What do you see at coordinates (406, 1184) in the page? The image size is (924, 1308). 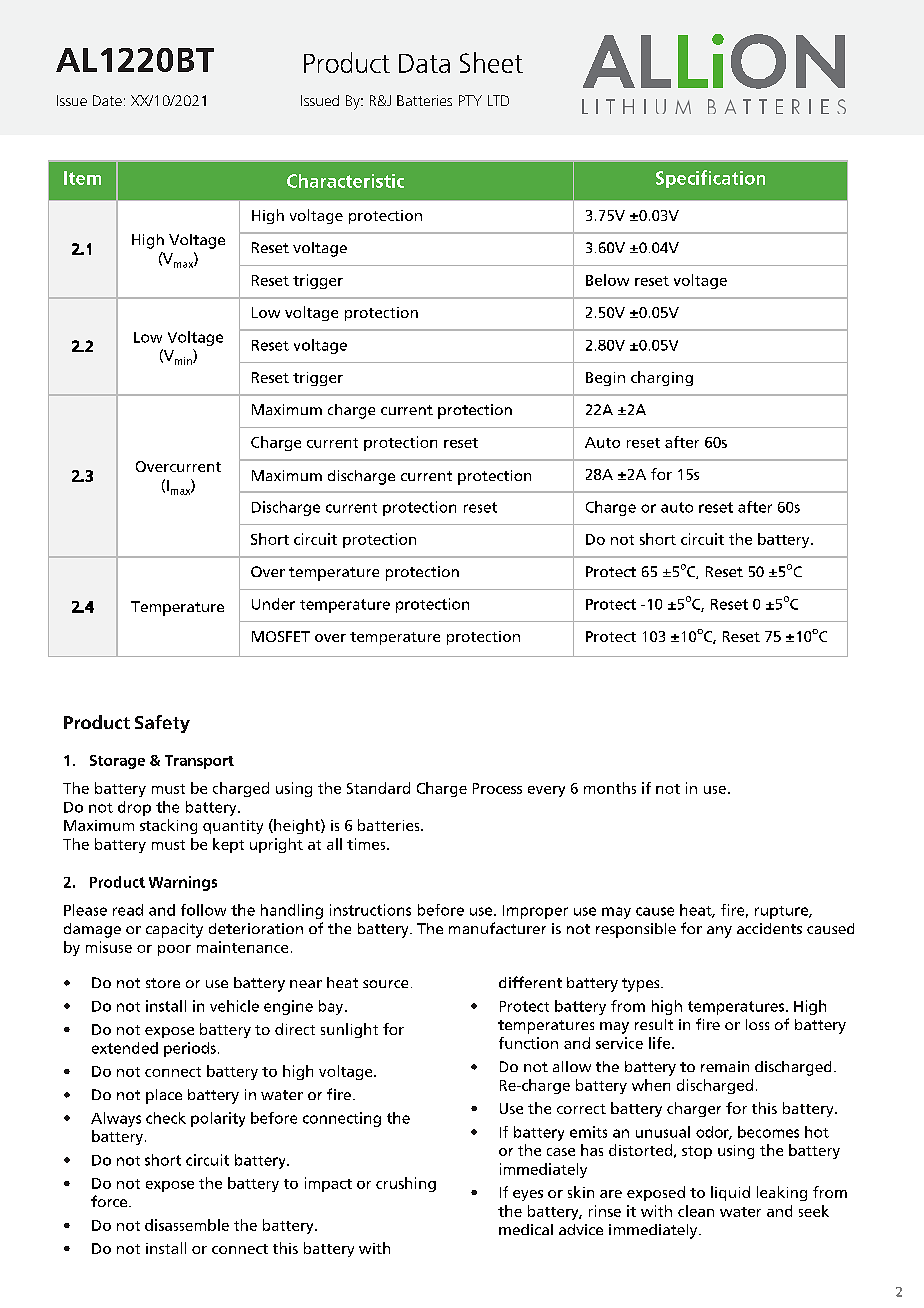 I see `crushing` at bounding box center [406, 1184].
